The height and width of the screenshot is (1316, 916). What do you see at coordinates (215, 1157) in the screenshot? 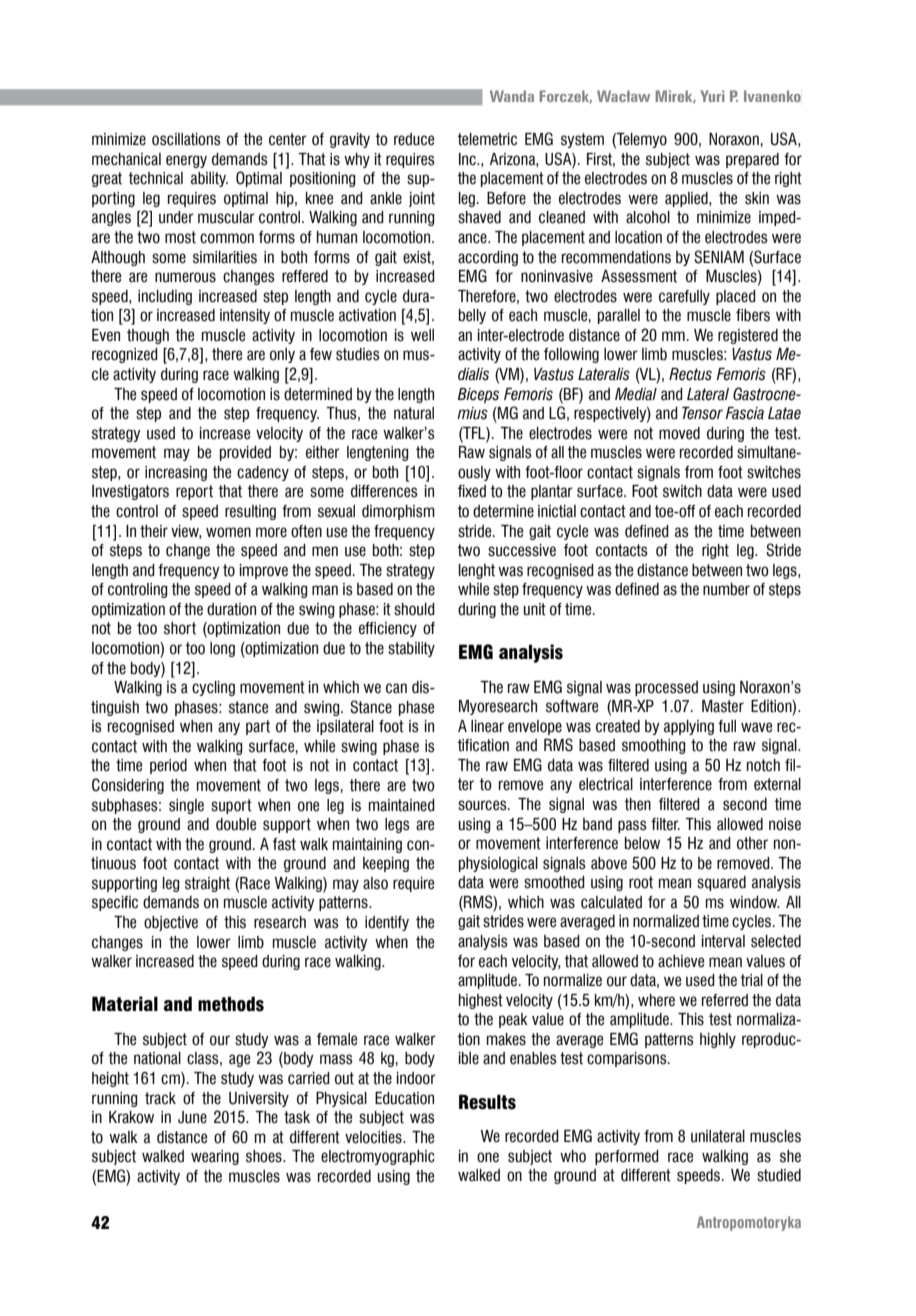
I see `wearing` at bounding box center [215, 1157].
